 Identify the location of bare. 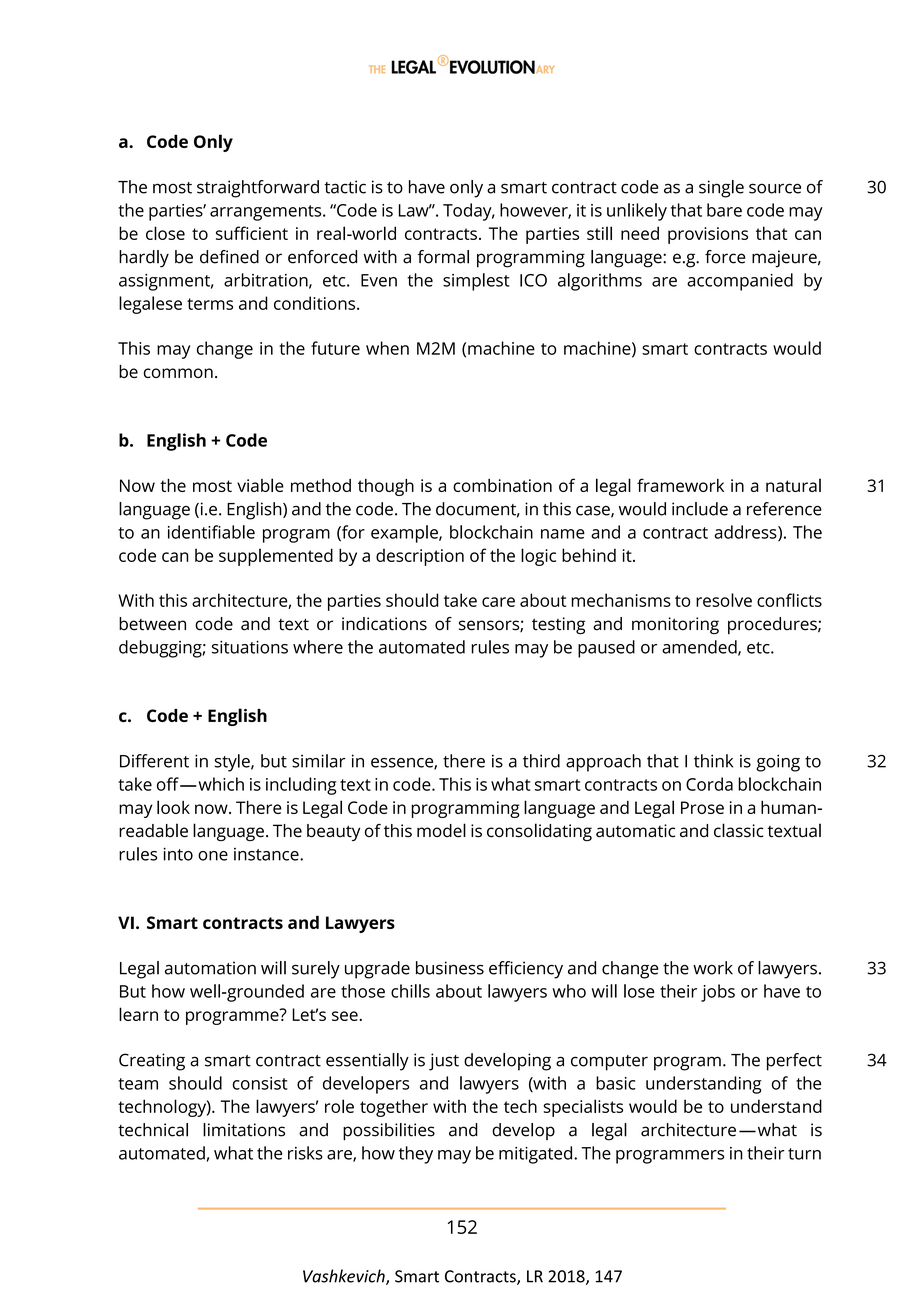
(724, 210).
